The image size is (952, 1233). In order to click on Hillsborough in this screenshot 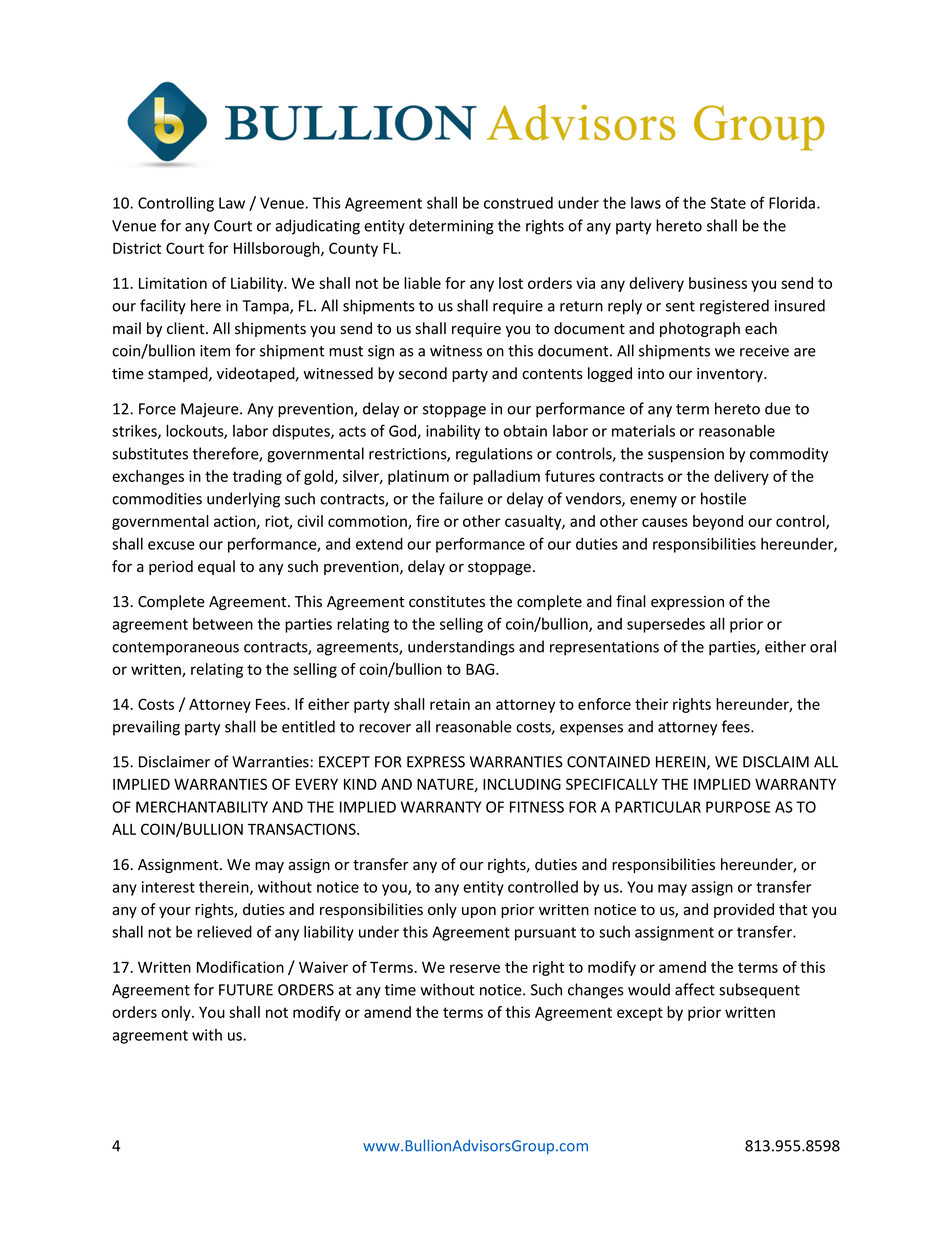, I will do `click(278, 249)`.
